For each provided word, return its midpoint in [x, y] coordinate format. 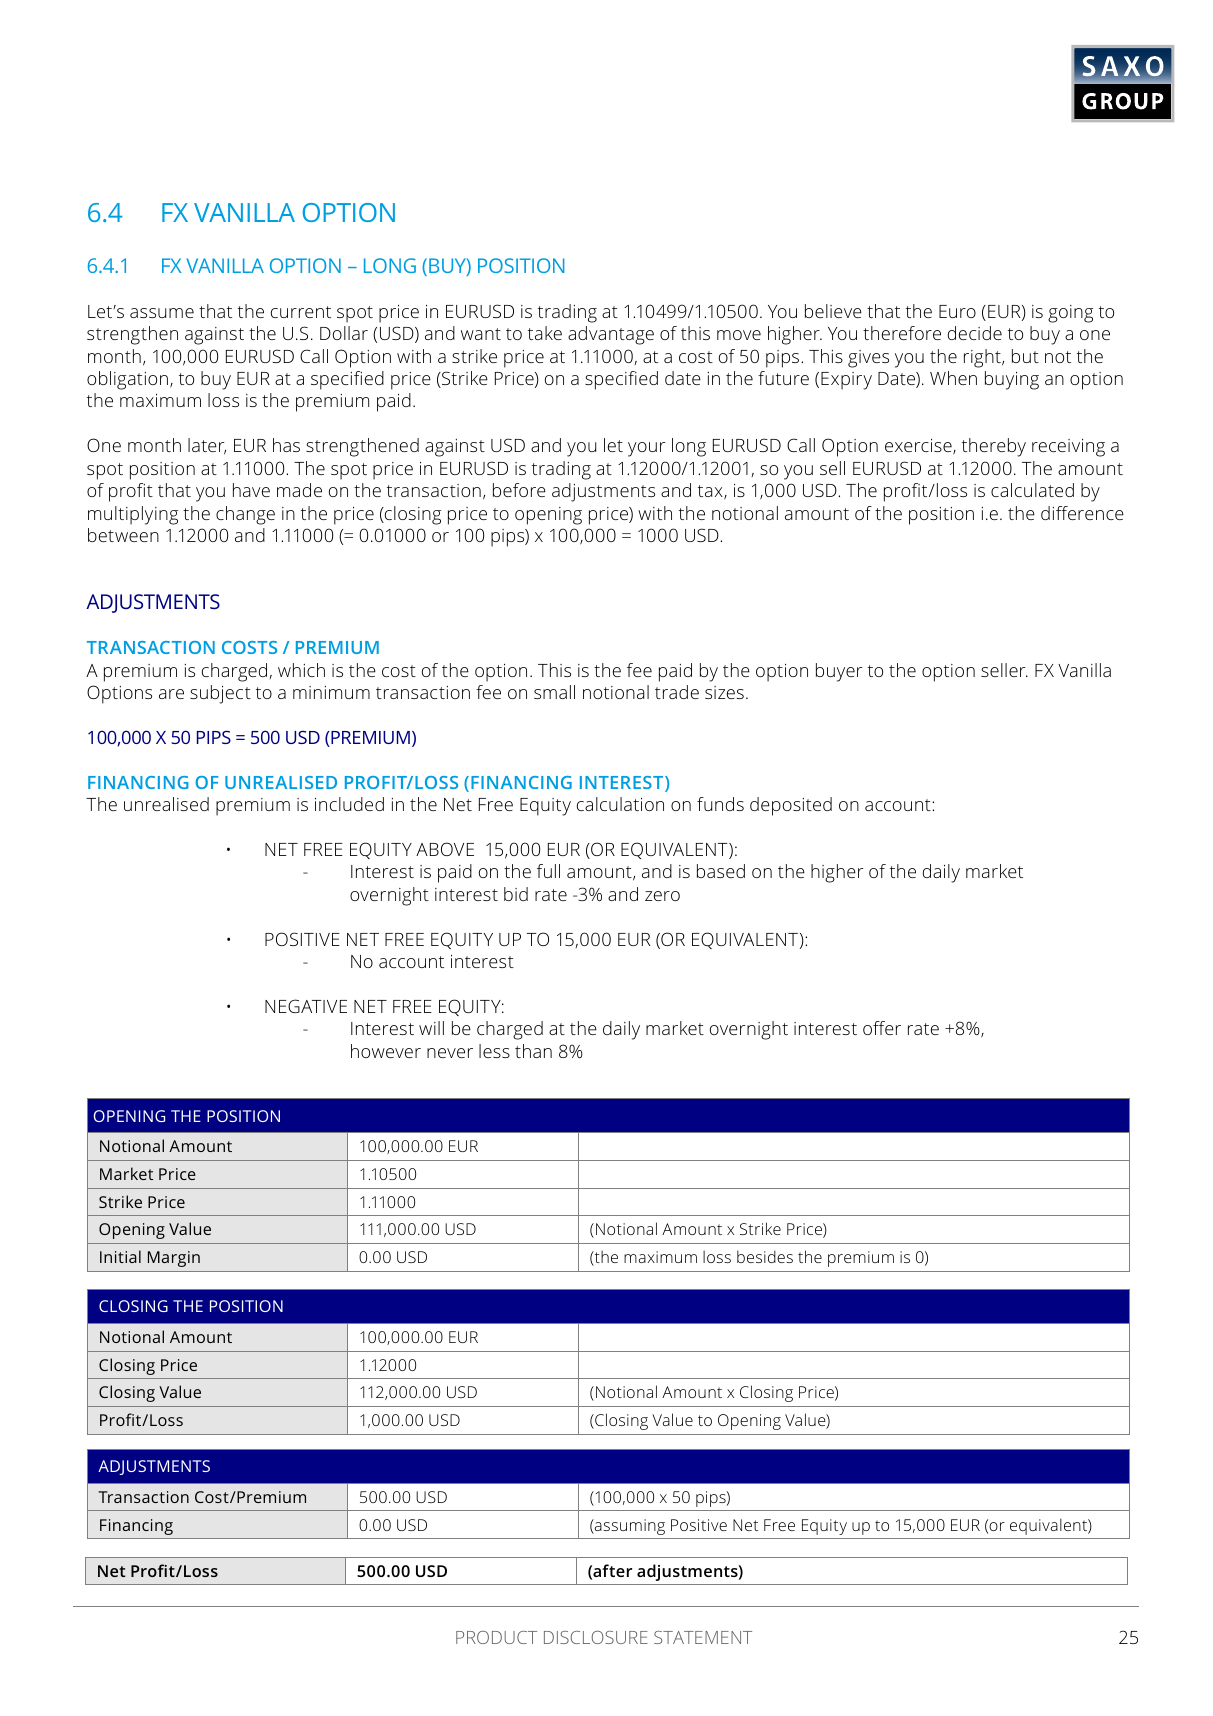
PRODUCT [496, 1637]
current [301, 312]
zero [662, 896]
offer [882, 1028]
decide [975, 333]
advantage [611, 335]
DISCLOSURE [596, 1637]
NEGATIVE [306, 1006]
